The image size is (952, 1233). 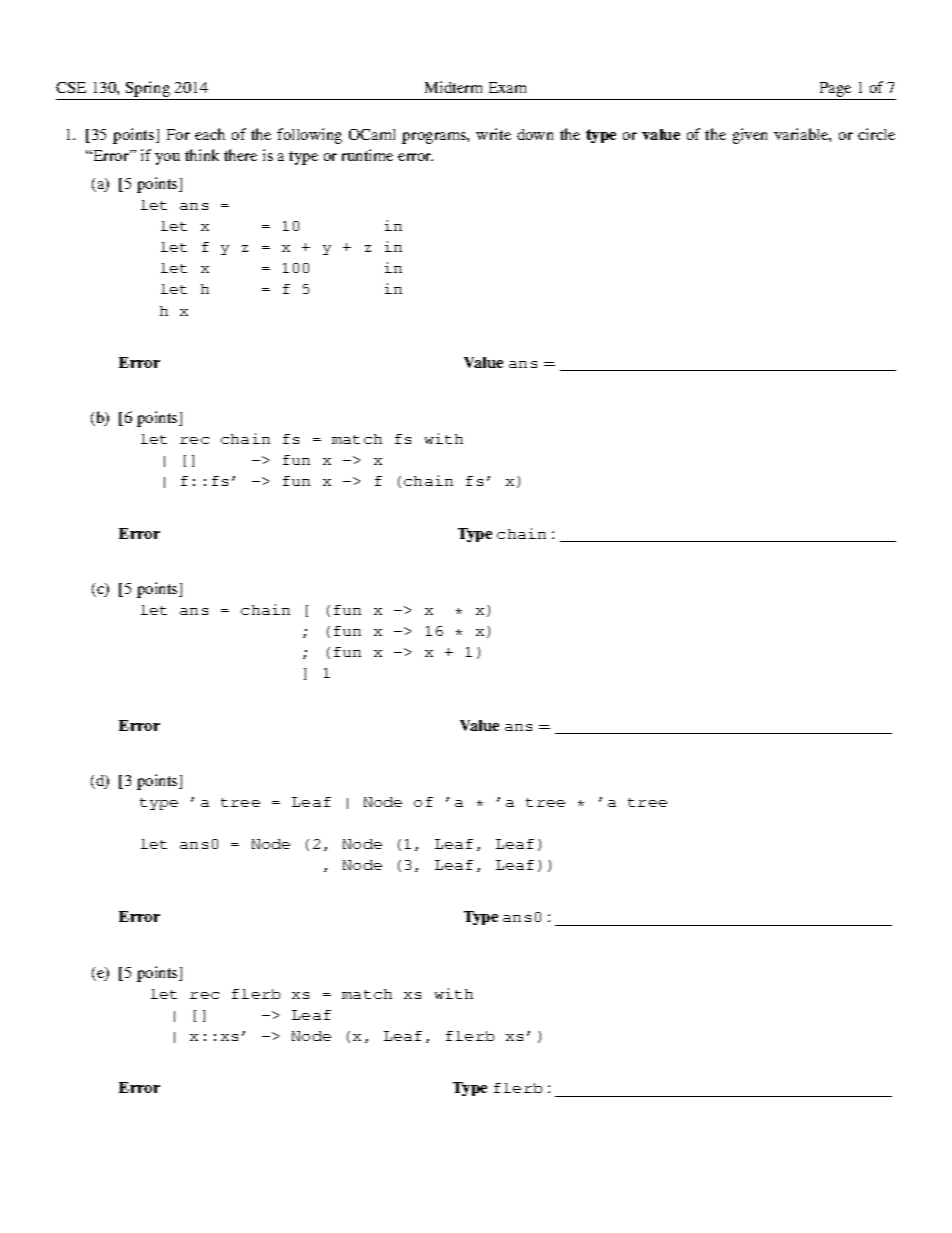 I want to click on each, so click(x=210, y=134).
